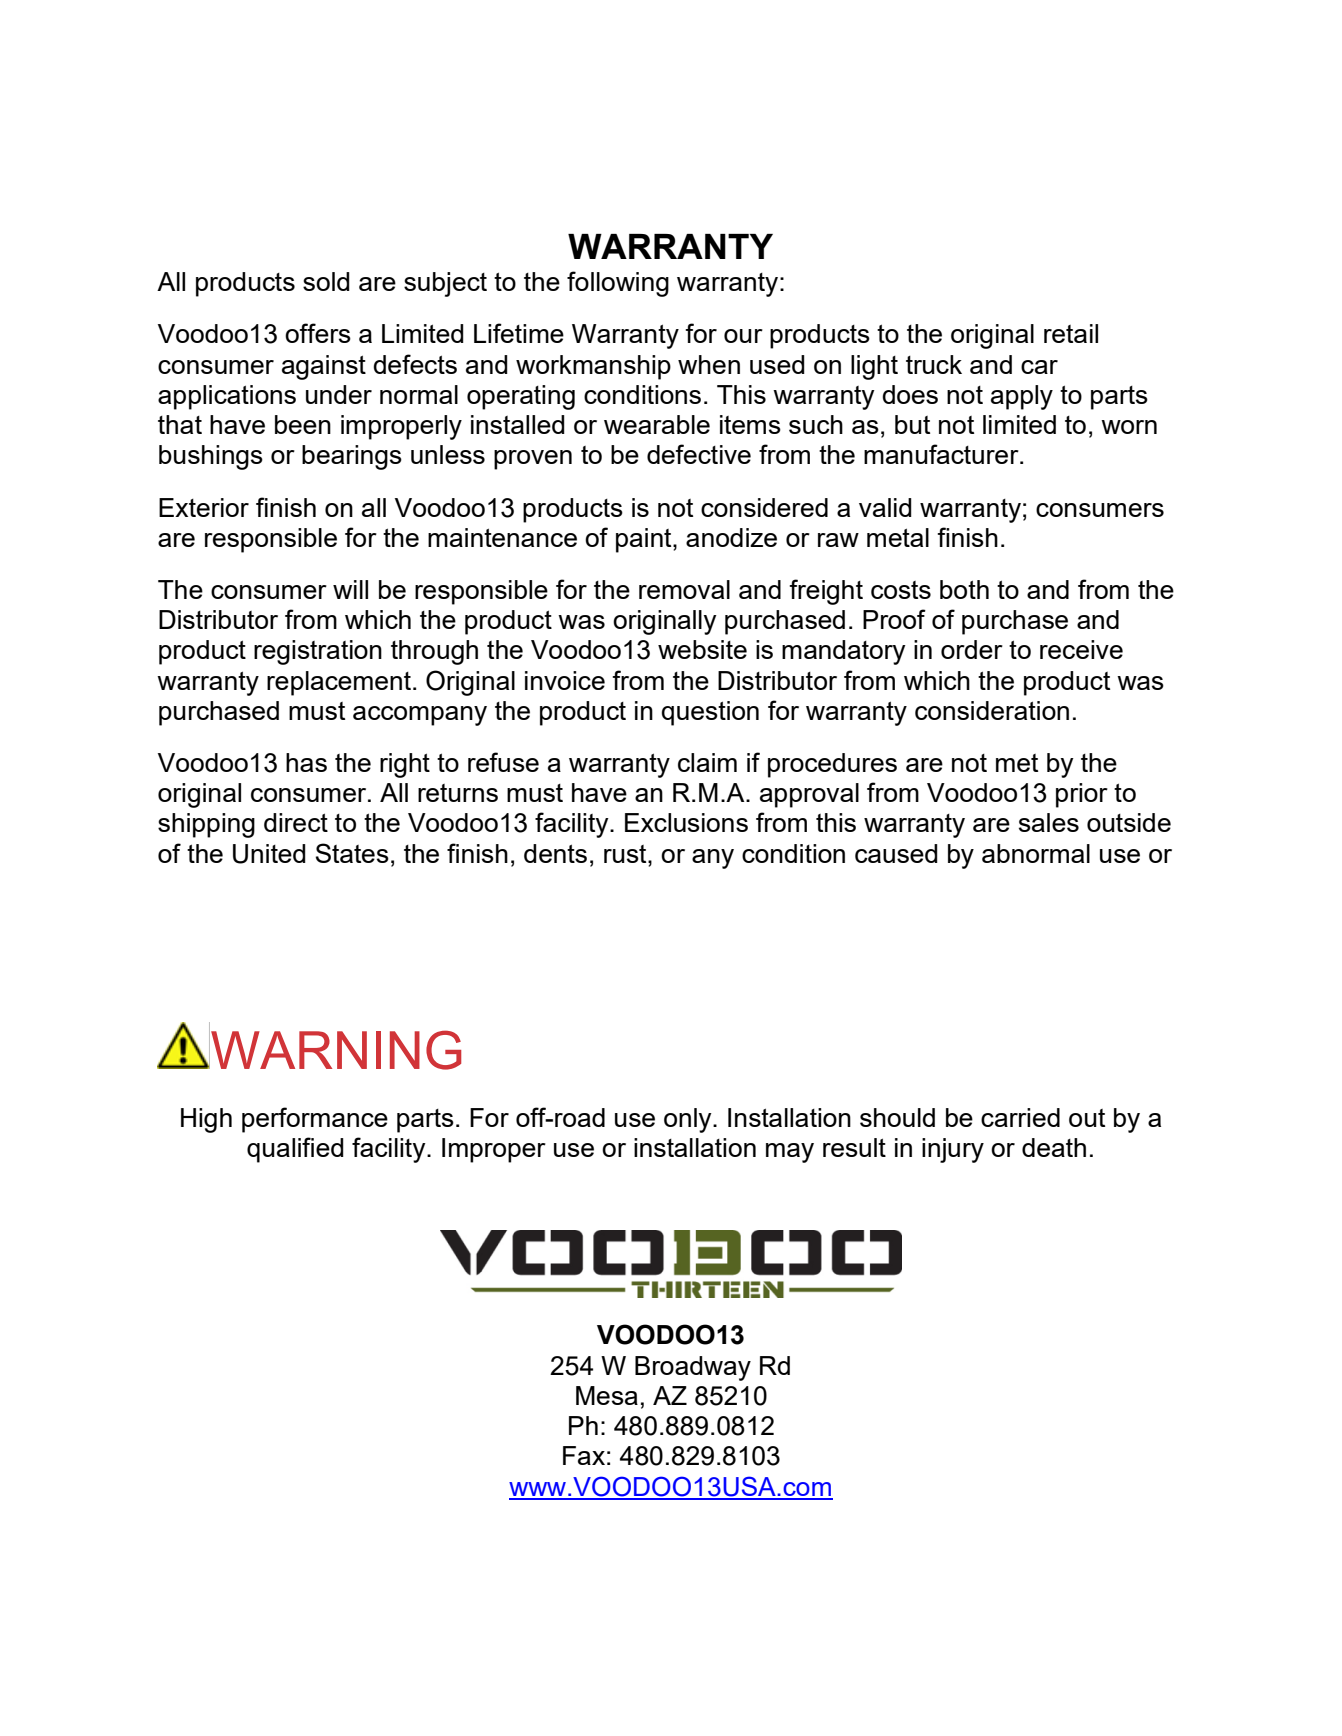  Describe the element at coordinates (350, 589) in the screenshot. I see `will` at that location.
